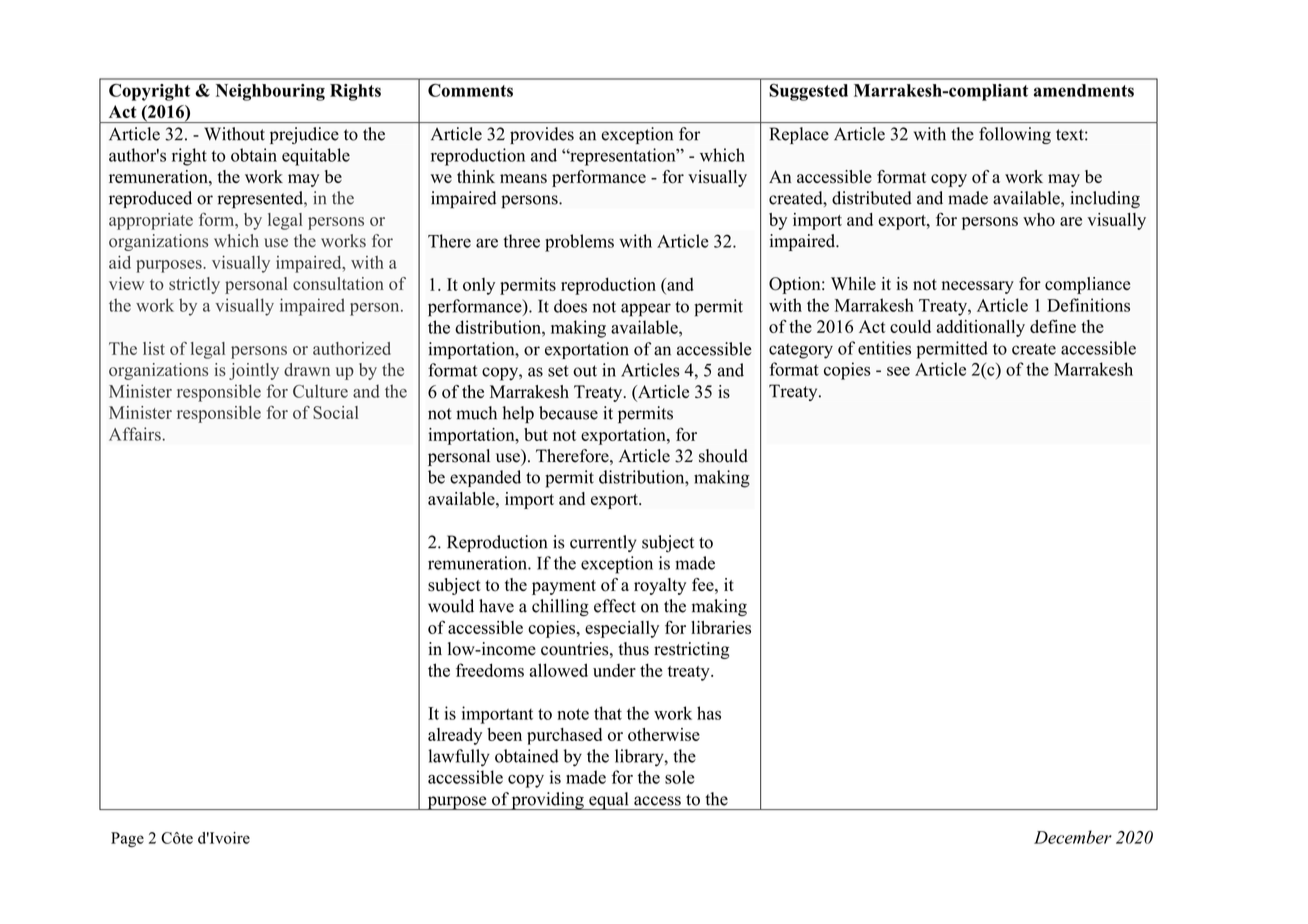 Image resolution: width=1308 pixels, height=924 pixels. Describe the element at coordinates (270, 92) in the image. I see `Neighbouring` at that location.
